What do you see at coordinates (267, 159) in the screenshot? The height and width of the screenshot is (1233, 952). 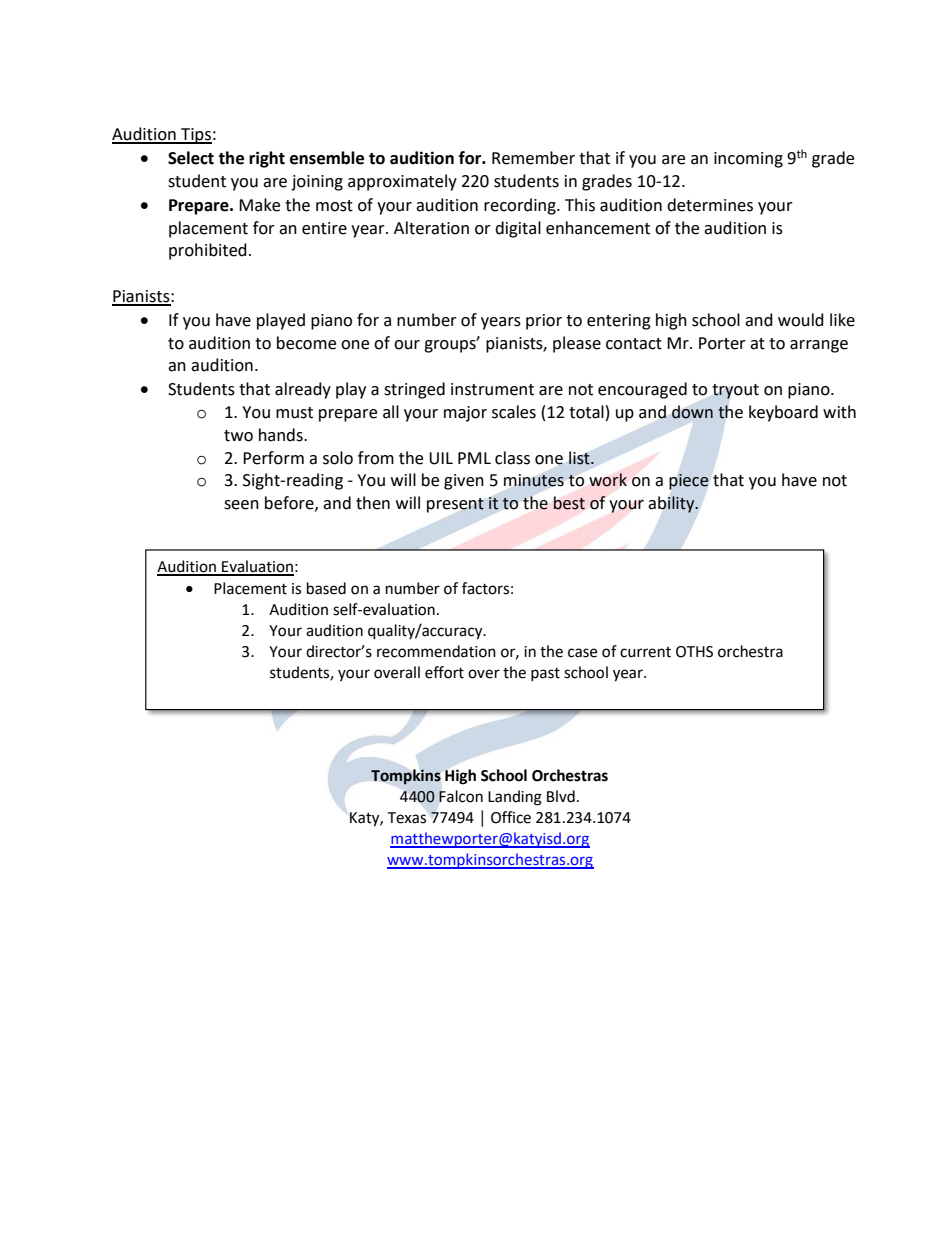 I see `right` at bounding box center [267, 159].
